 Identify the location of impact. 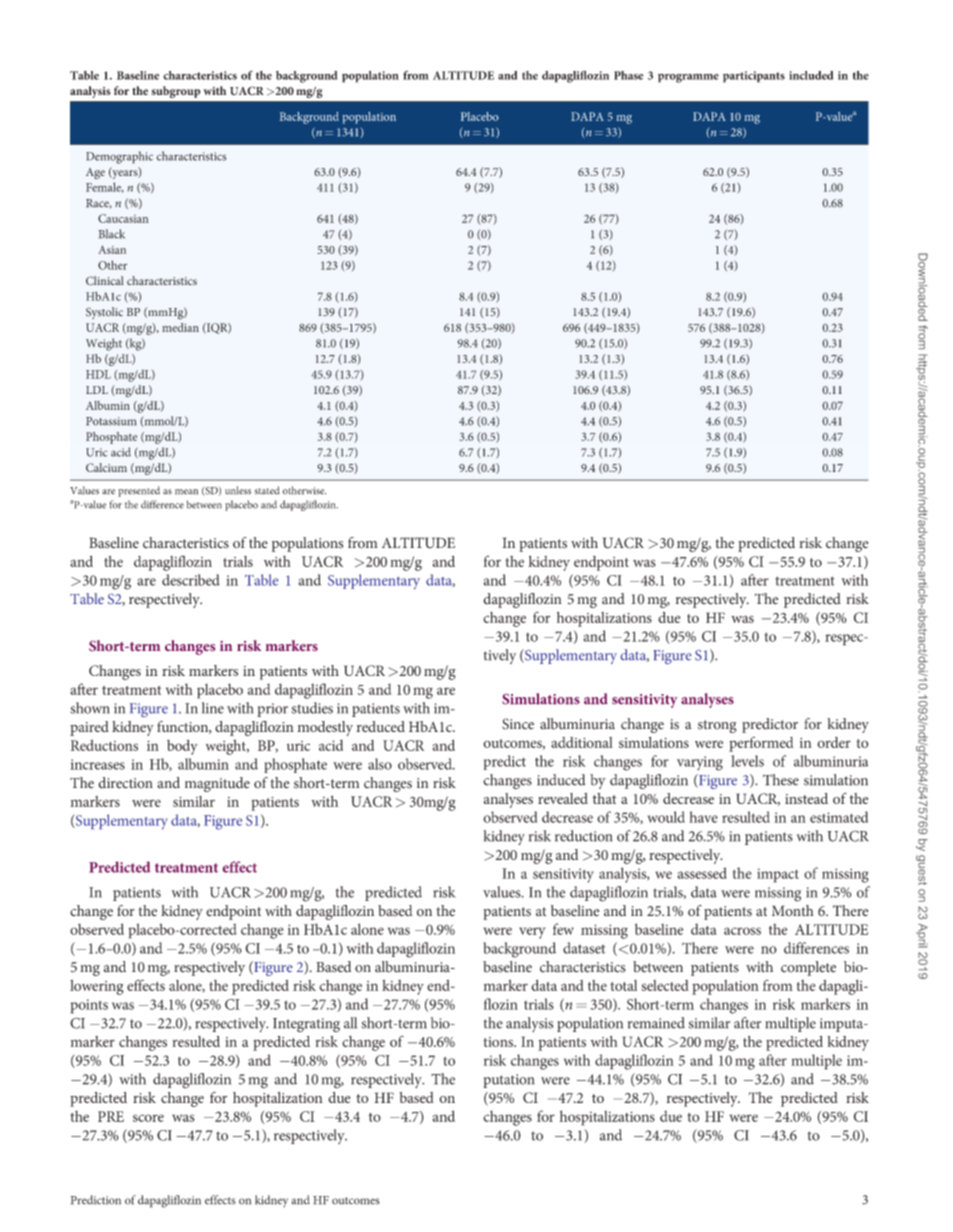
(778, 875).
